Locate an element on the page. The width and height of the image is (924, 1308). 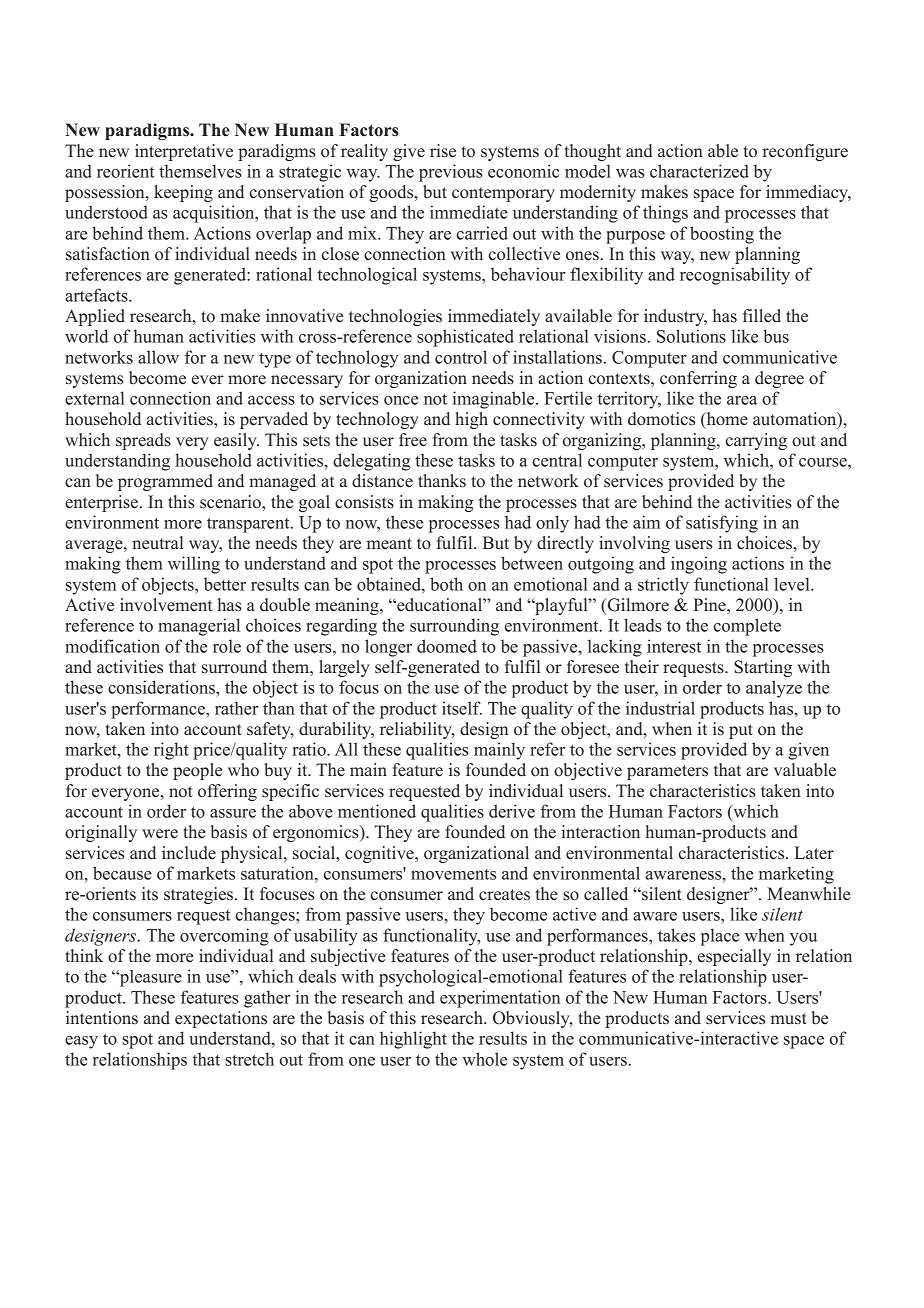
complete is located at coordinates (747, 627).
